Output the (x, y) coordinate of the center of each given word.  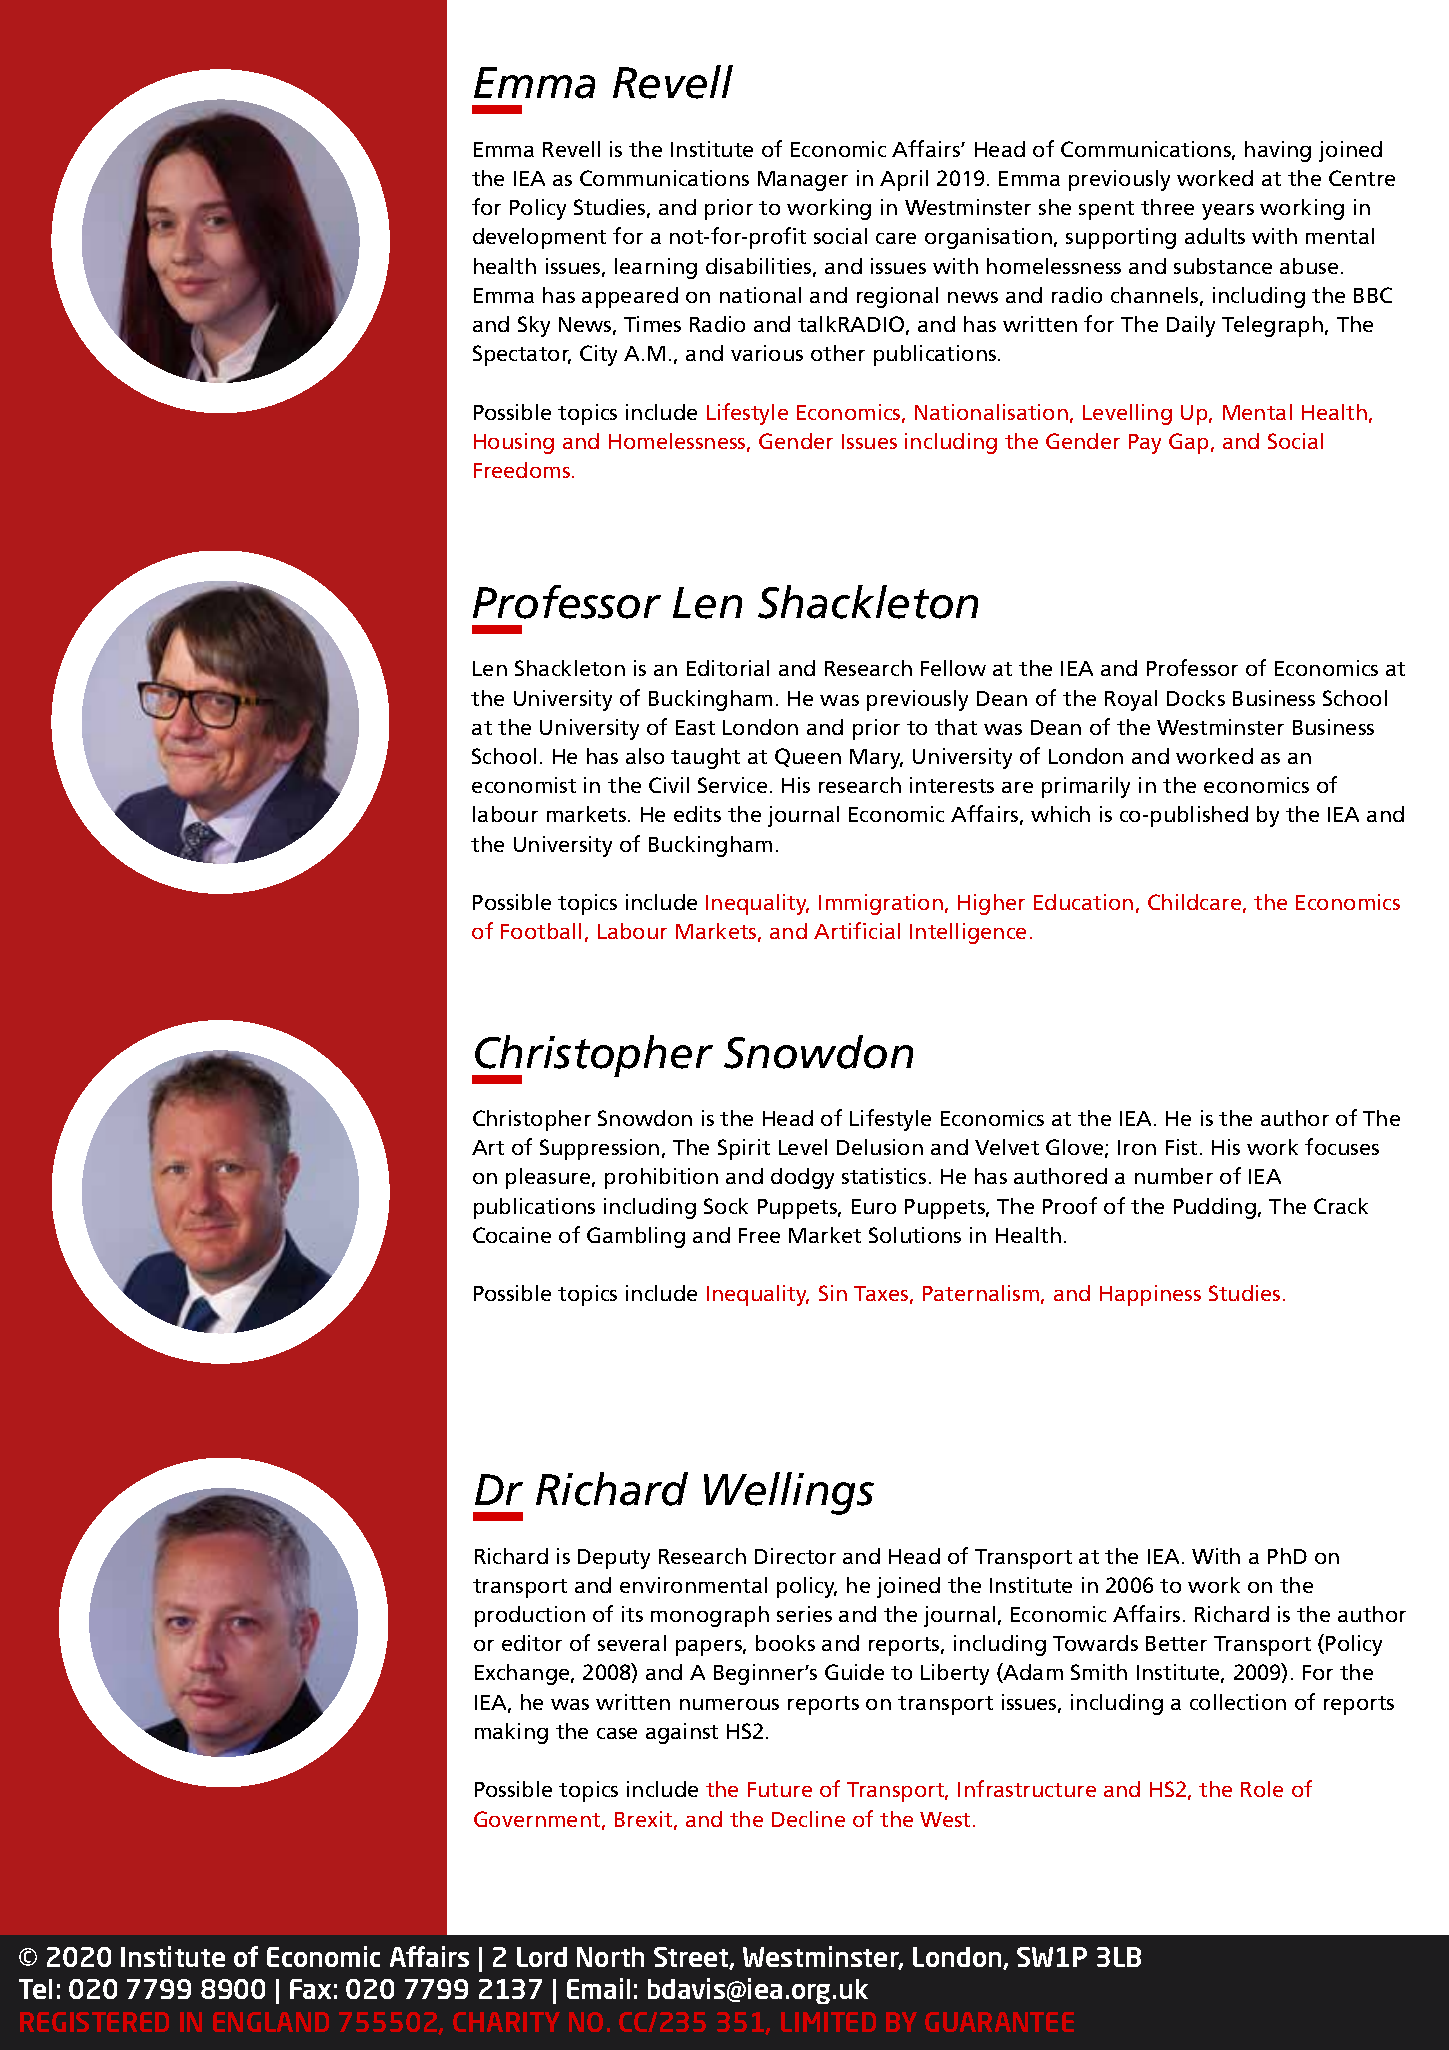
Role (1262, 1789)
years (1228, 212)
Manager (803, 181)
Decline (808, 1819)
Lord (542, 1957)
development (539, 238)
